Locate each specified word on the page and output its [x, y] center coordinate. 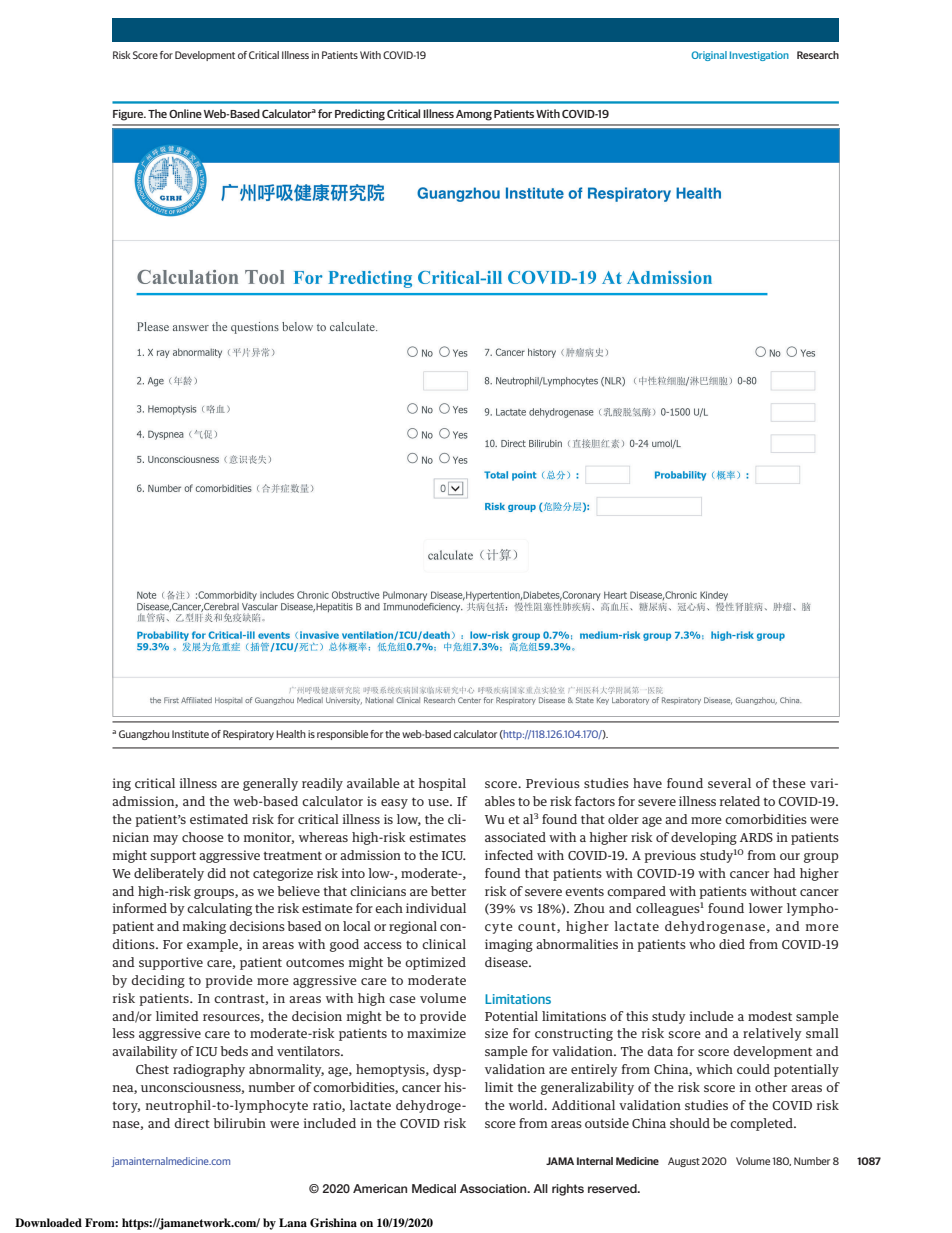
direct [192, 1123]
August [684, 1162]
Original [709, 56]
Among [474, 115]
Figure [129, 115]
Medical [434, 1188]
